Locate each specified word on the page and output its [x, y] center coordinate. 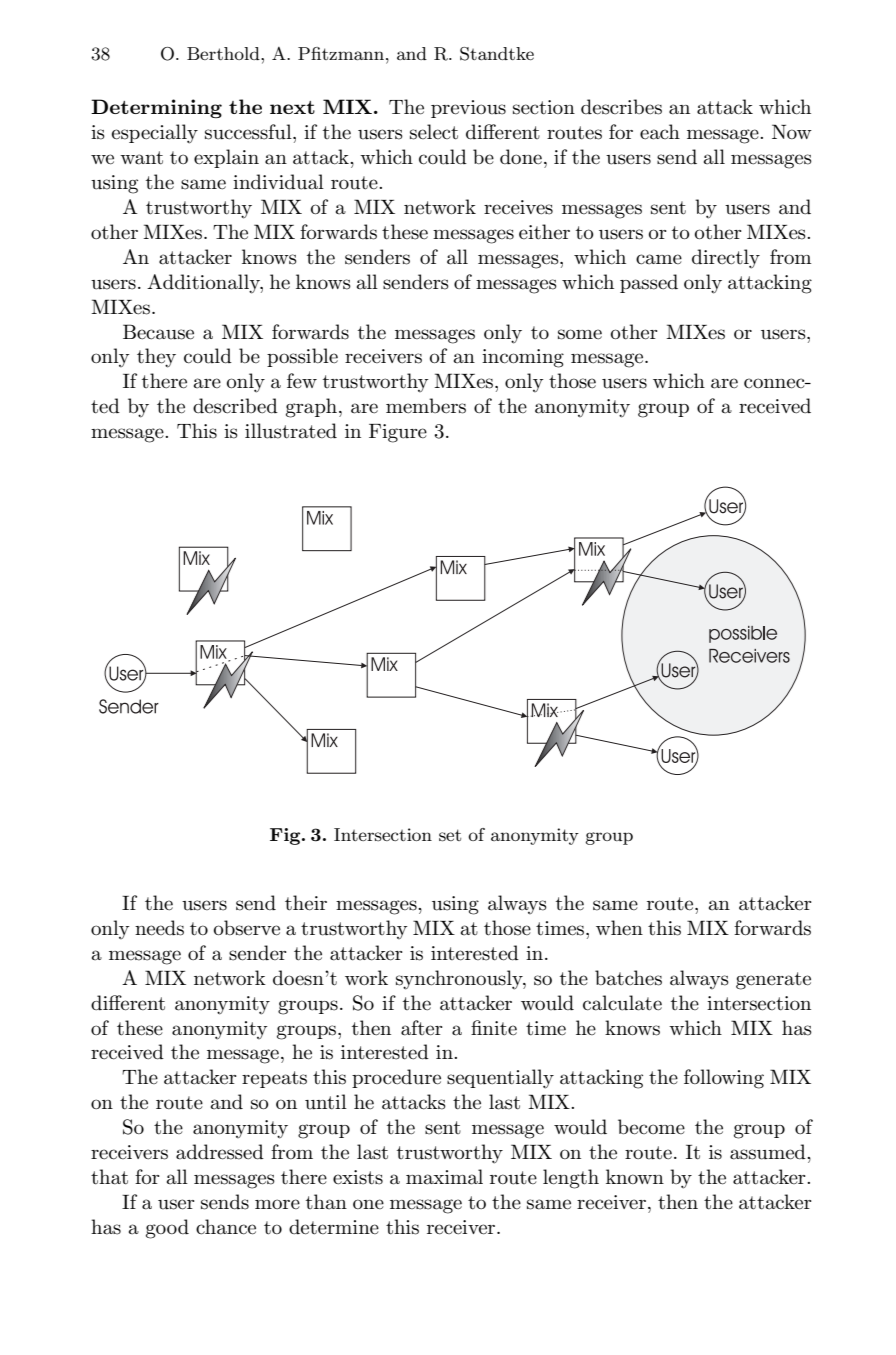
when [619, 928]
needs [159, 928]
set [450, 835]
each [660, 132]
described [235, 406]
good [167, 1229]
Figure [398, 433]
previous [468, 109]
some [580, 334]
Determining [156, 108]
